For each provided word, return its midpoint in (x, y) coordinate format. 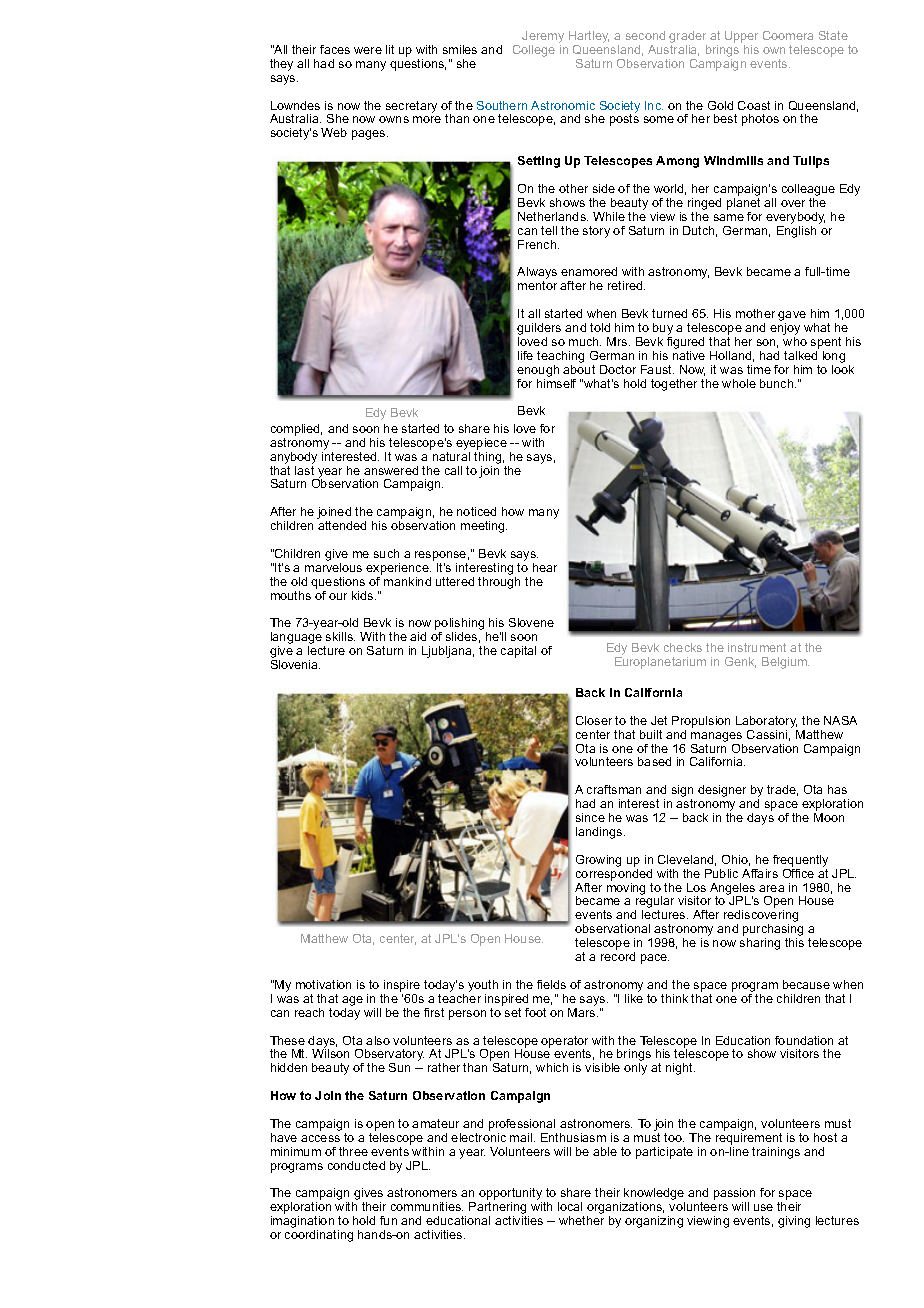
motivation (323, 984)
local (570, 1206)
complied (296, 430)
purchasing (773, 931)
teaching (560, 357)
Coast (754, 105)
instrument (757, 647)
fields (551, 984)
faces (335, 49)
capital (518, 652)
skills (340, 636)
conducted (356, 1165)
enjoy (785, 330)
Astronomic (563, 105)
